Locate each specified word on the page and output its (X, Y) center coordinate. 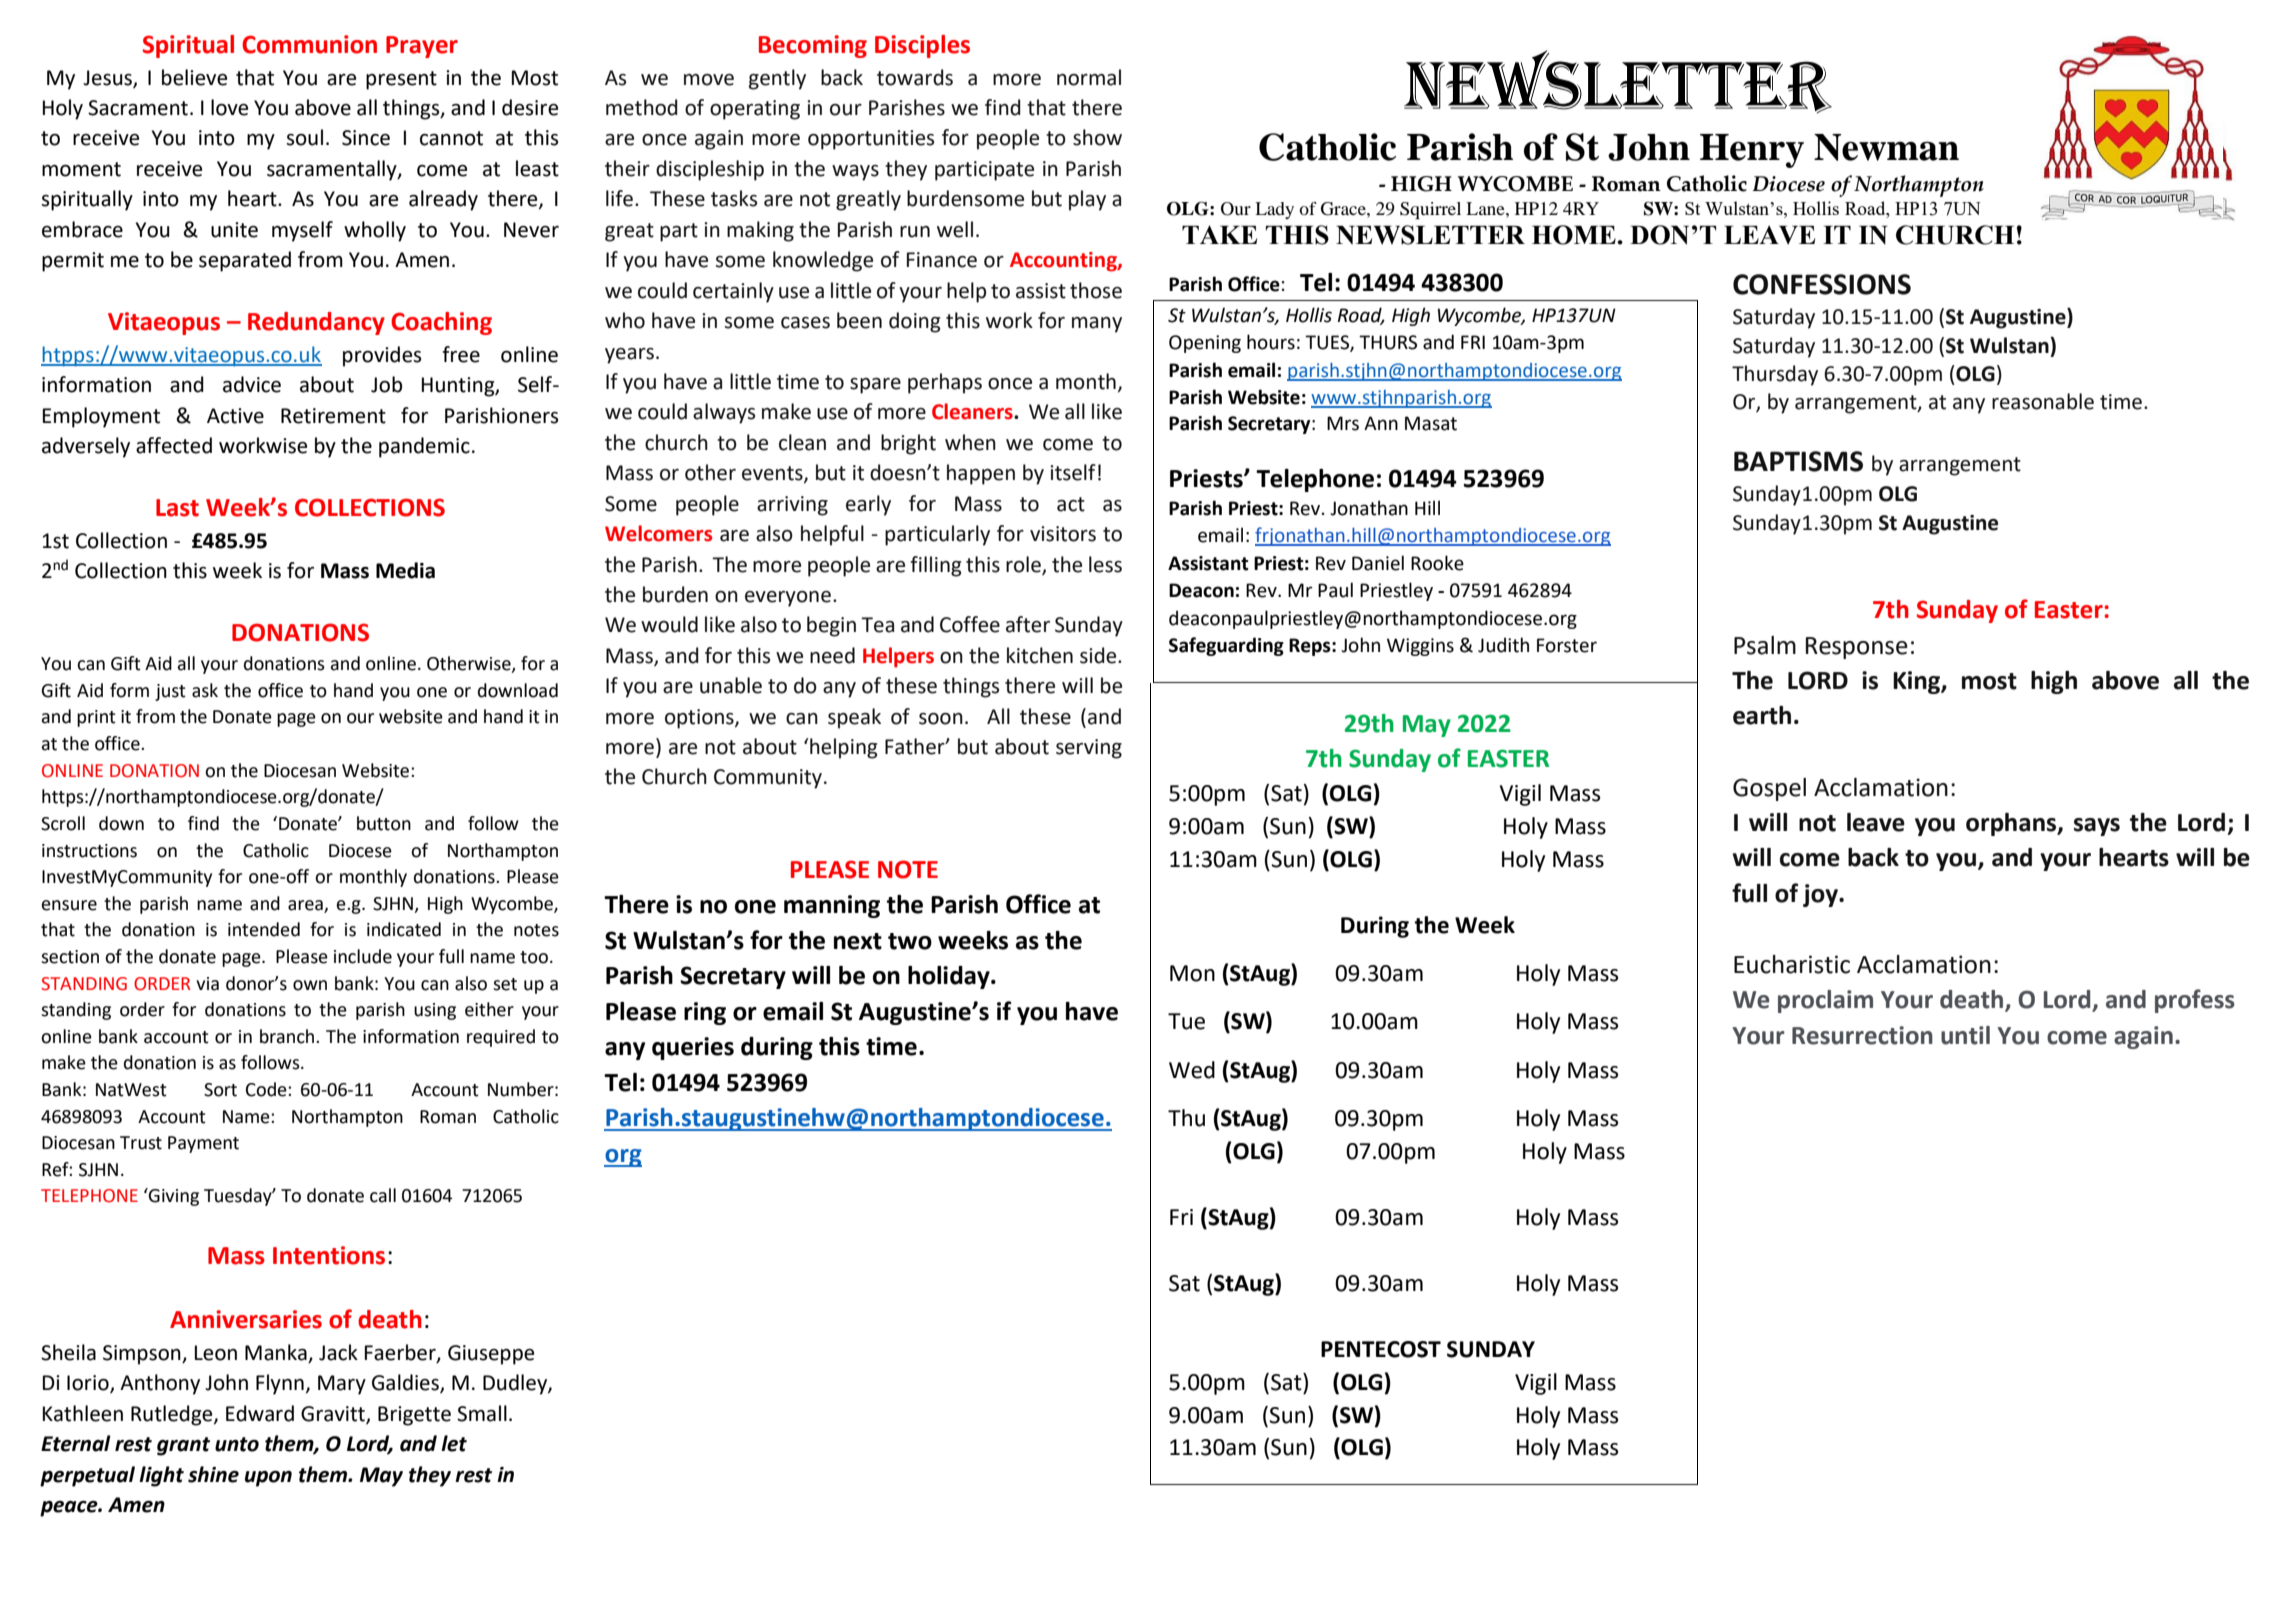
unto (237, 1444)
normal (1089, 77)
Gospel (1769, 789)
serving (1089, 749)
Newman (1886, 147)
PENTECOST (1381, 1349)
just (170, 692)
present (401, 80)
